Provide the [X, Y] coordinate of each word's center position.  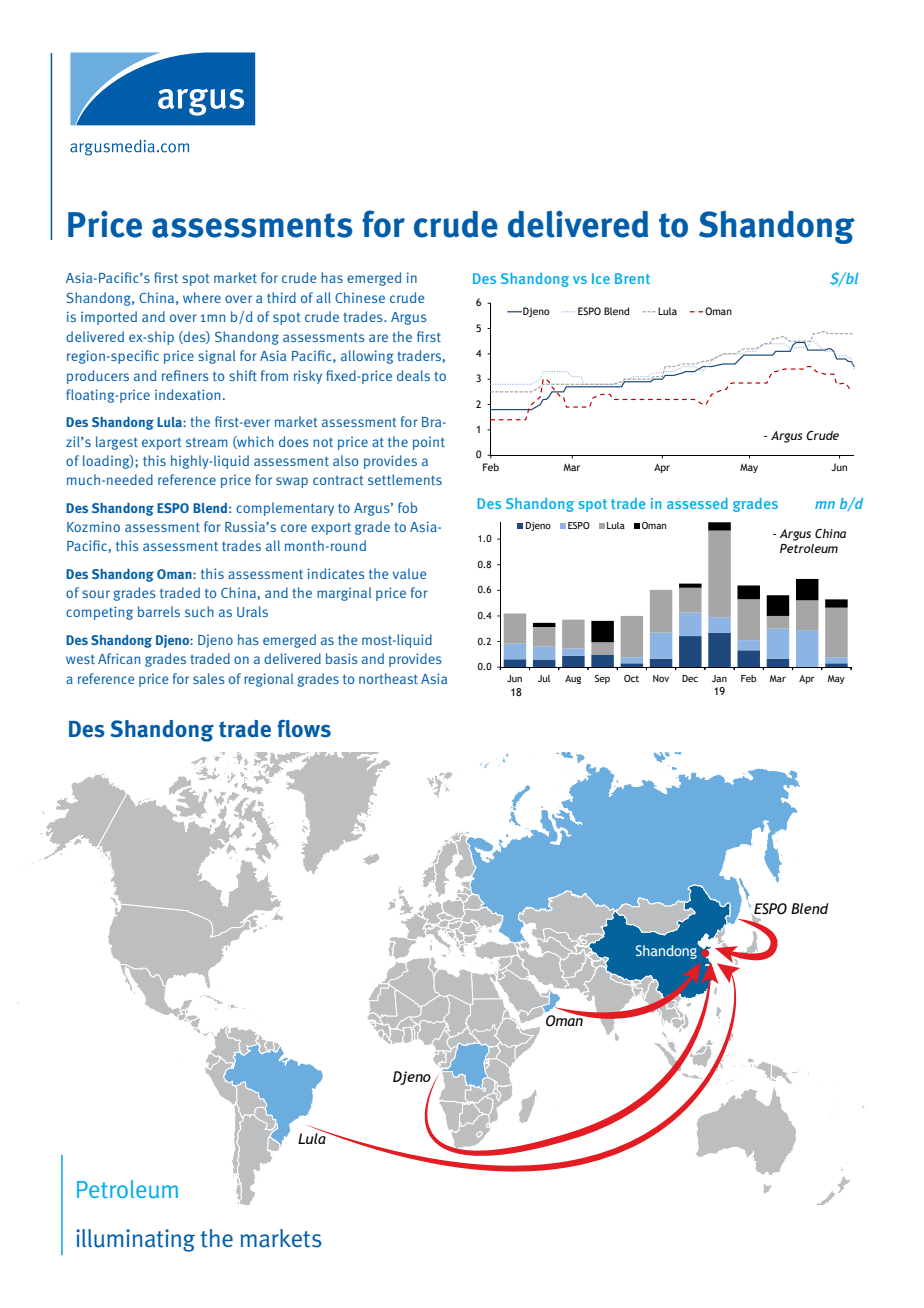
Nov [661, 678]
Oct [631, 678]
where [202, 297]
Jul [544, 678]
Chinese [360, 297]
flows [304, 729]
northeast [388, 678]
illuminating [135, 1240]
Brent [632, 278]
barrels [159, 611]
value [409, 573]
